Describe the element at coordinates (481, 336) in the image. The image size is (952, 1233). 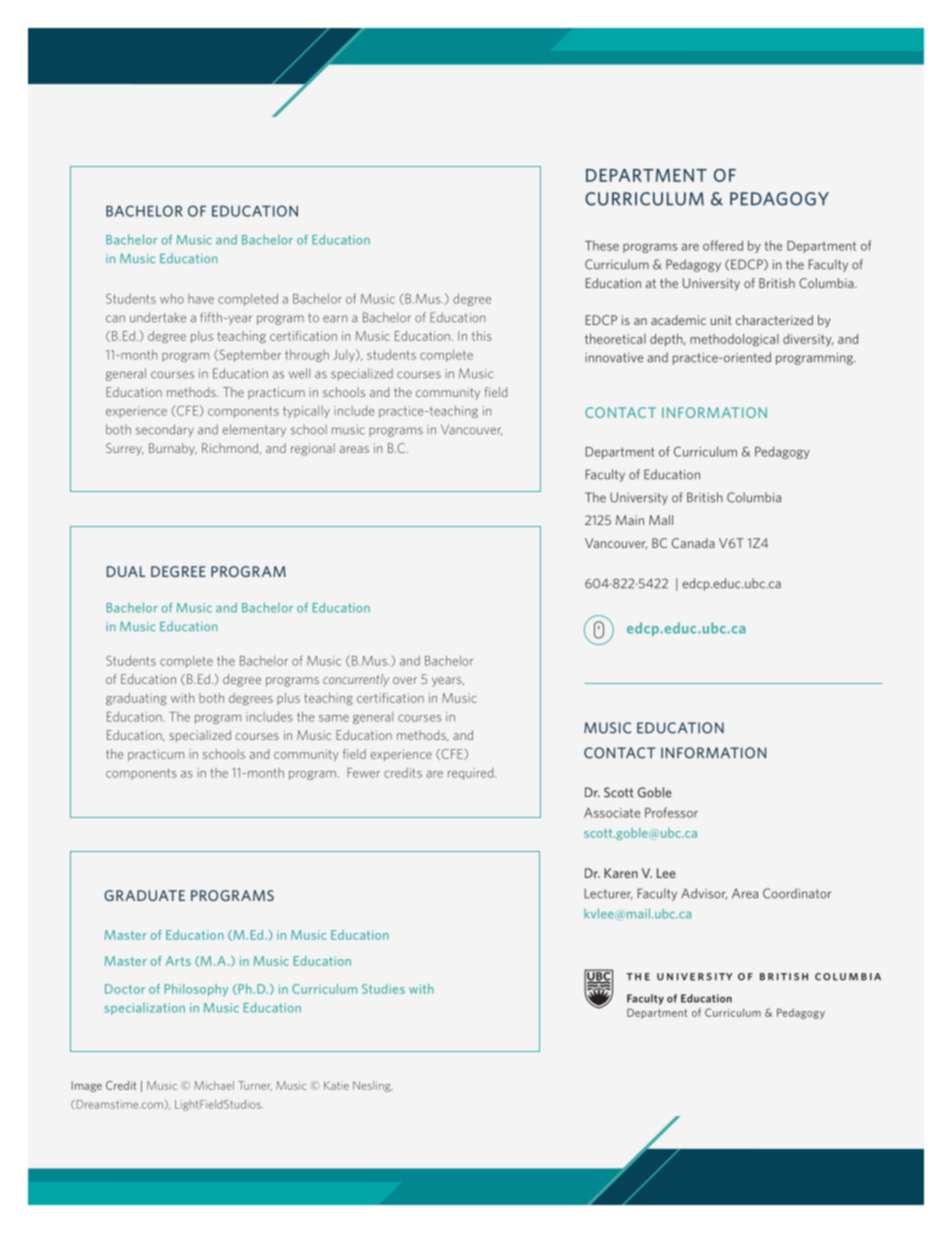
I see `this` at that location.
